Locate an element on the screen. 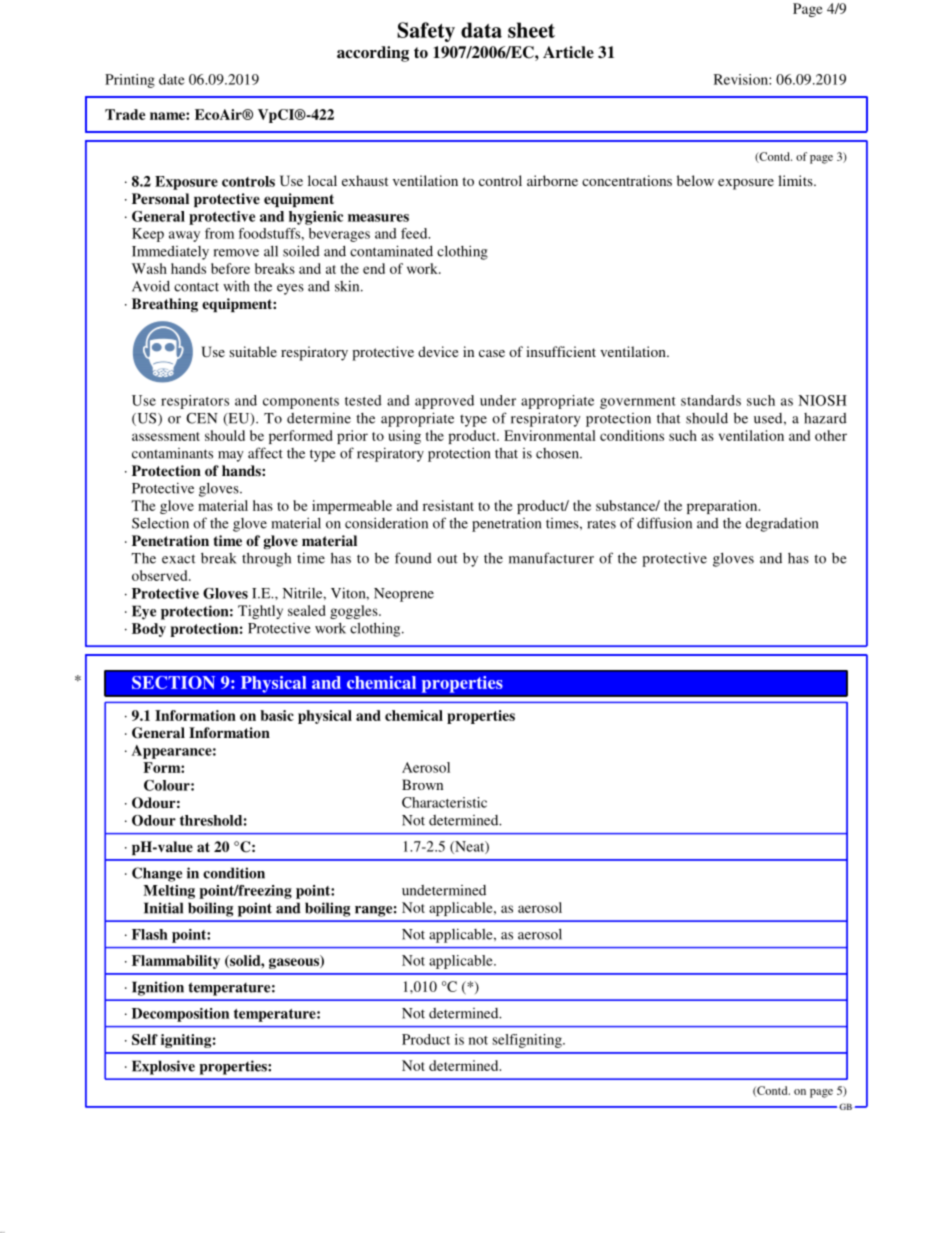  data is located at coordinates (481, 30).
